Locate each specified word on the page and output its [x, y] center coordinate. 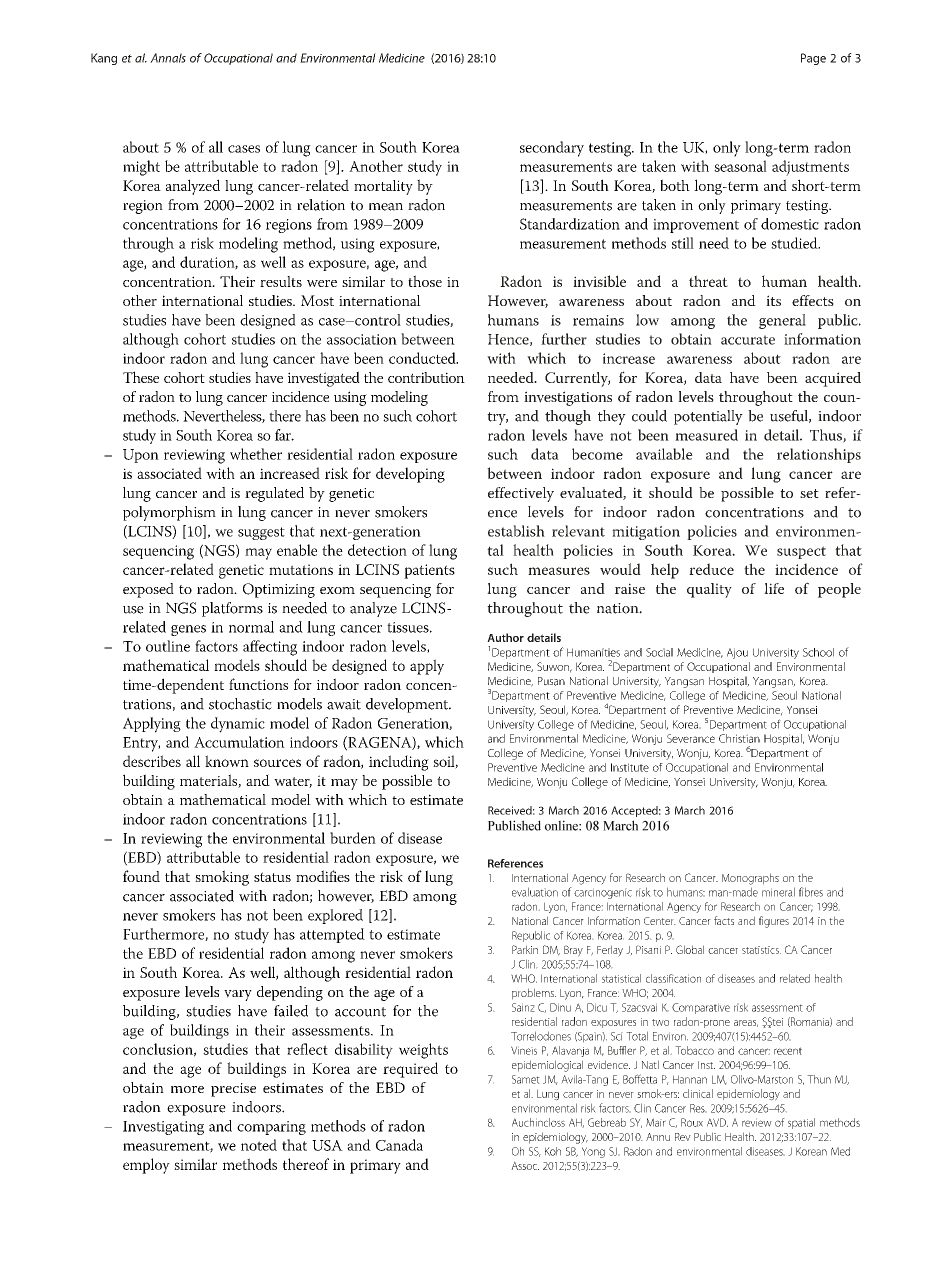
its [773, 300]
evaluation [535, 892]
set [809, 493]
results [281, 281]
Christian [739, 738]
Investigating [163, 1128]
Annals [168, 58]
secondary [552, 149]
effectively [521, 494]
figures [774, 922]
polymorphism [169, 513]
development [408, 705]
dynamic [238, 725]
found [141, 876]
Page [813, 59]
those [425, 281]
